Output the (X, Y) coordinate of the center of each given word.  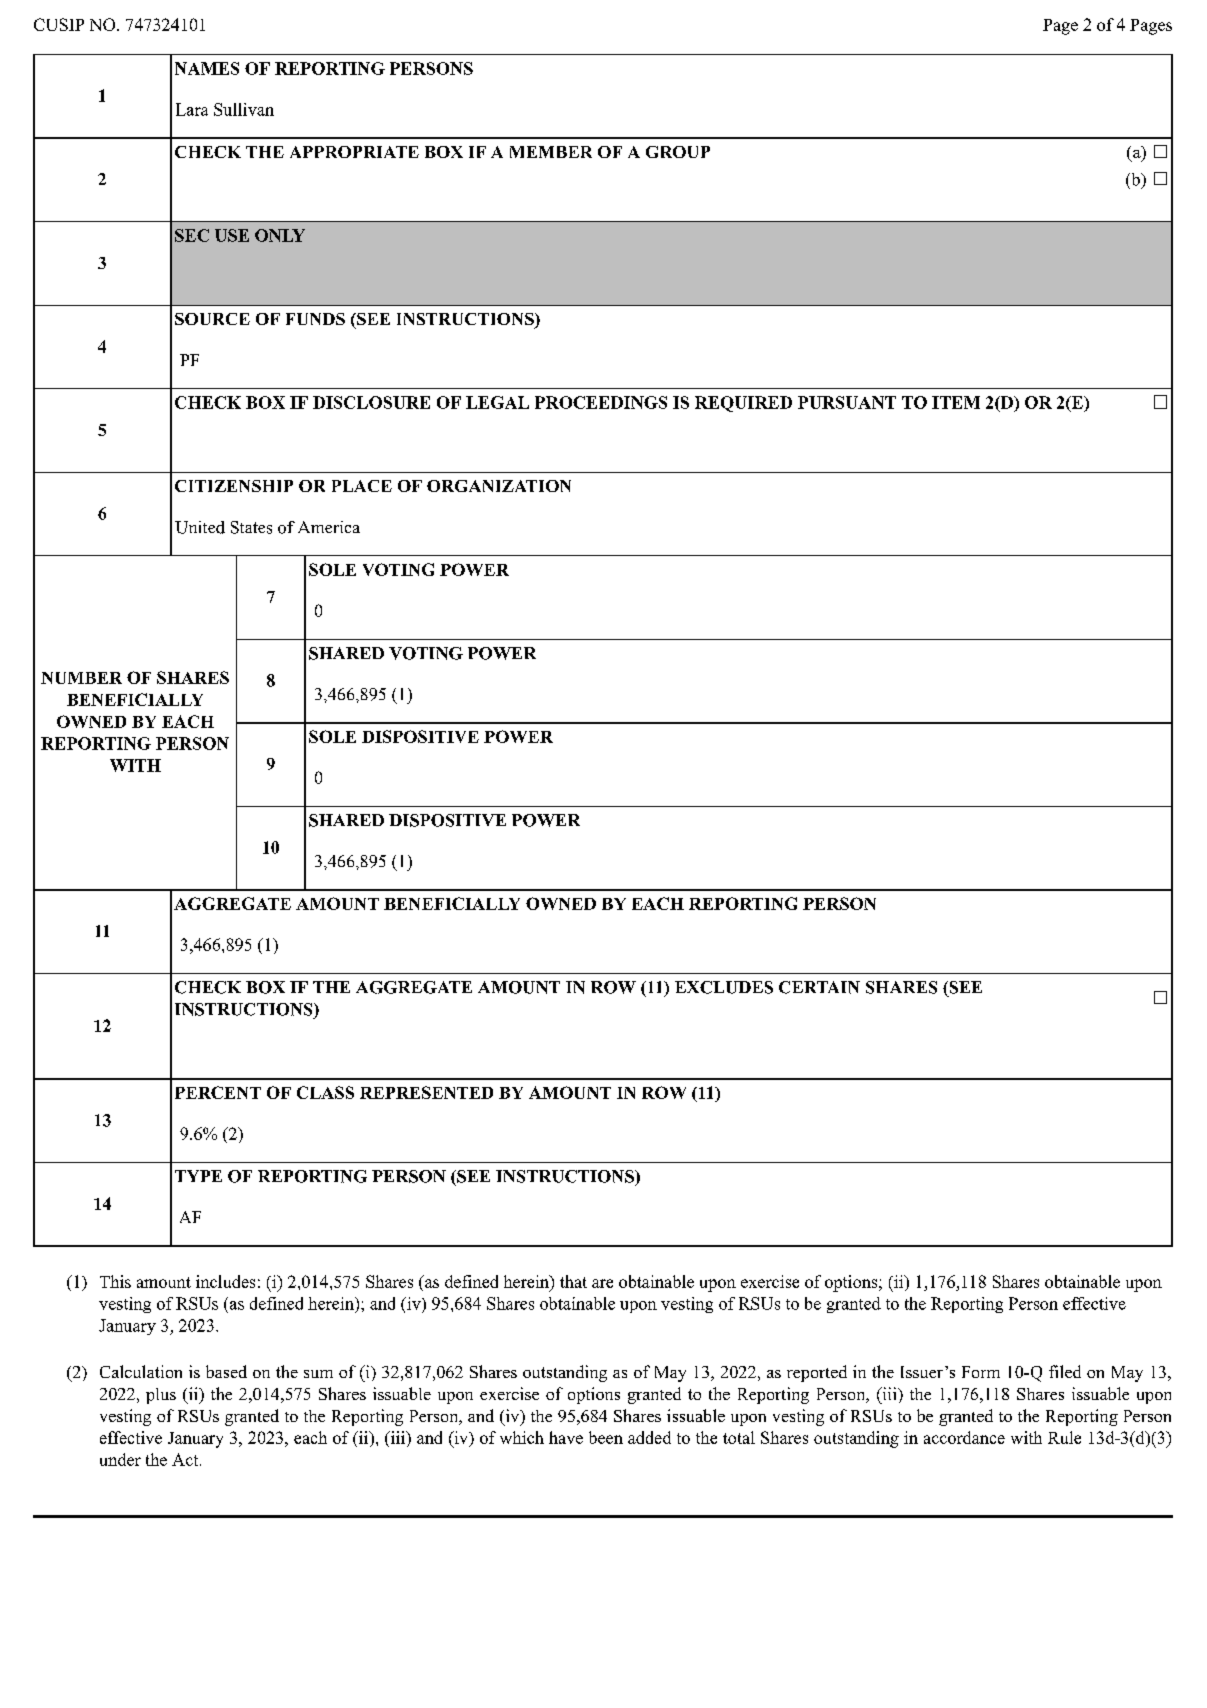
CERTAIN (819, 987)
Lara (192, 109)
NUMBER (81, 678)
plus (161, 1396)
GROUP (678, 152)
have (566, 1437)
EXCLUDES (724, 987)
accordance (964, 1437)
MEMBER (551, 152)
